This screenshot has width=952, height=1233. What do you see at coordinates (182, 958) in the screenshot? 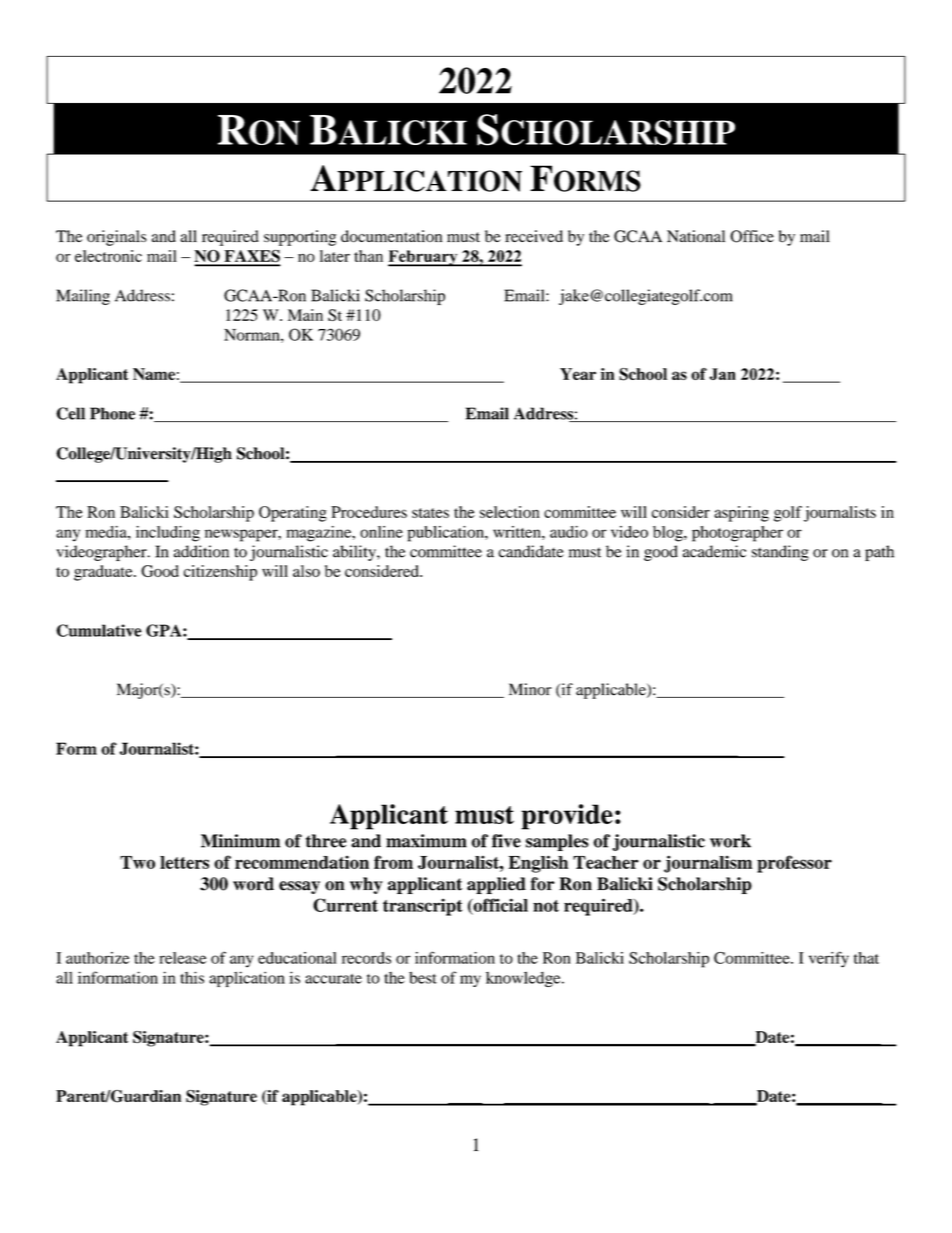
I see `release` at bounding box center [182, 958].
